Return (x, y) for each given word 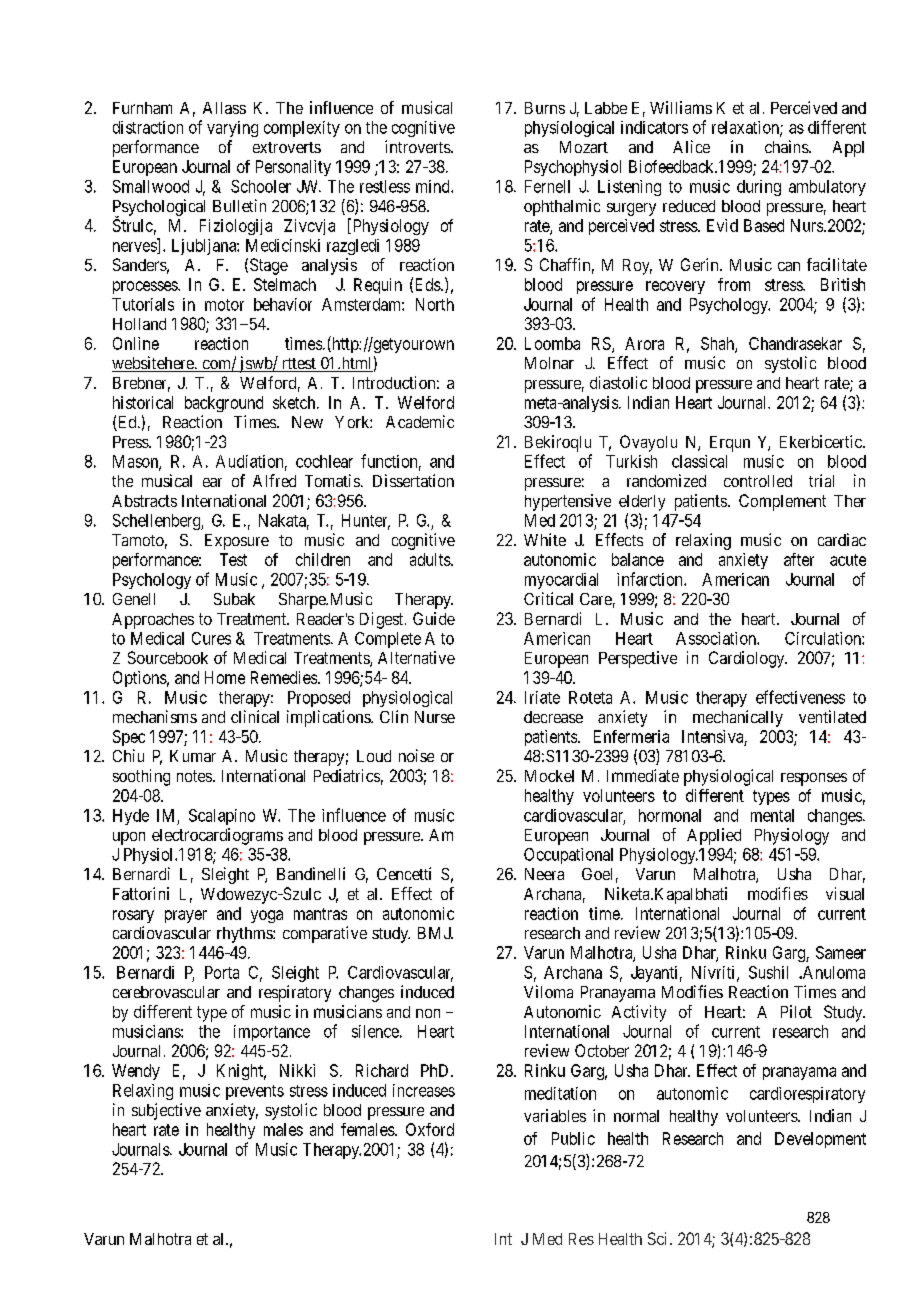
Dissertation (413, 480)
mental (772, 815)
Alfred (274, 480)
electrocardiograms (217, 836)
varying (232, 129)
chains (787, 146)
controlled (758, 481)
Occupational (568, 856)
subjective (166, 1111)
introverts (418, 146)
